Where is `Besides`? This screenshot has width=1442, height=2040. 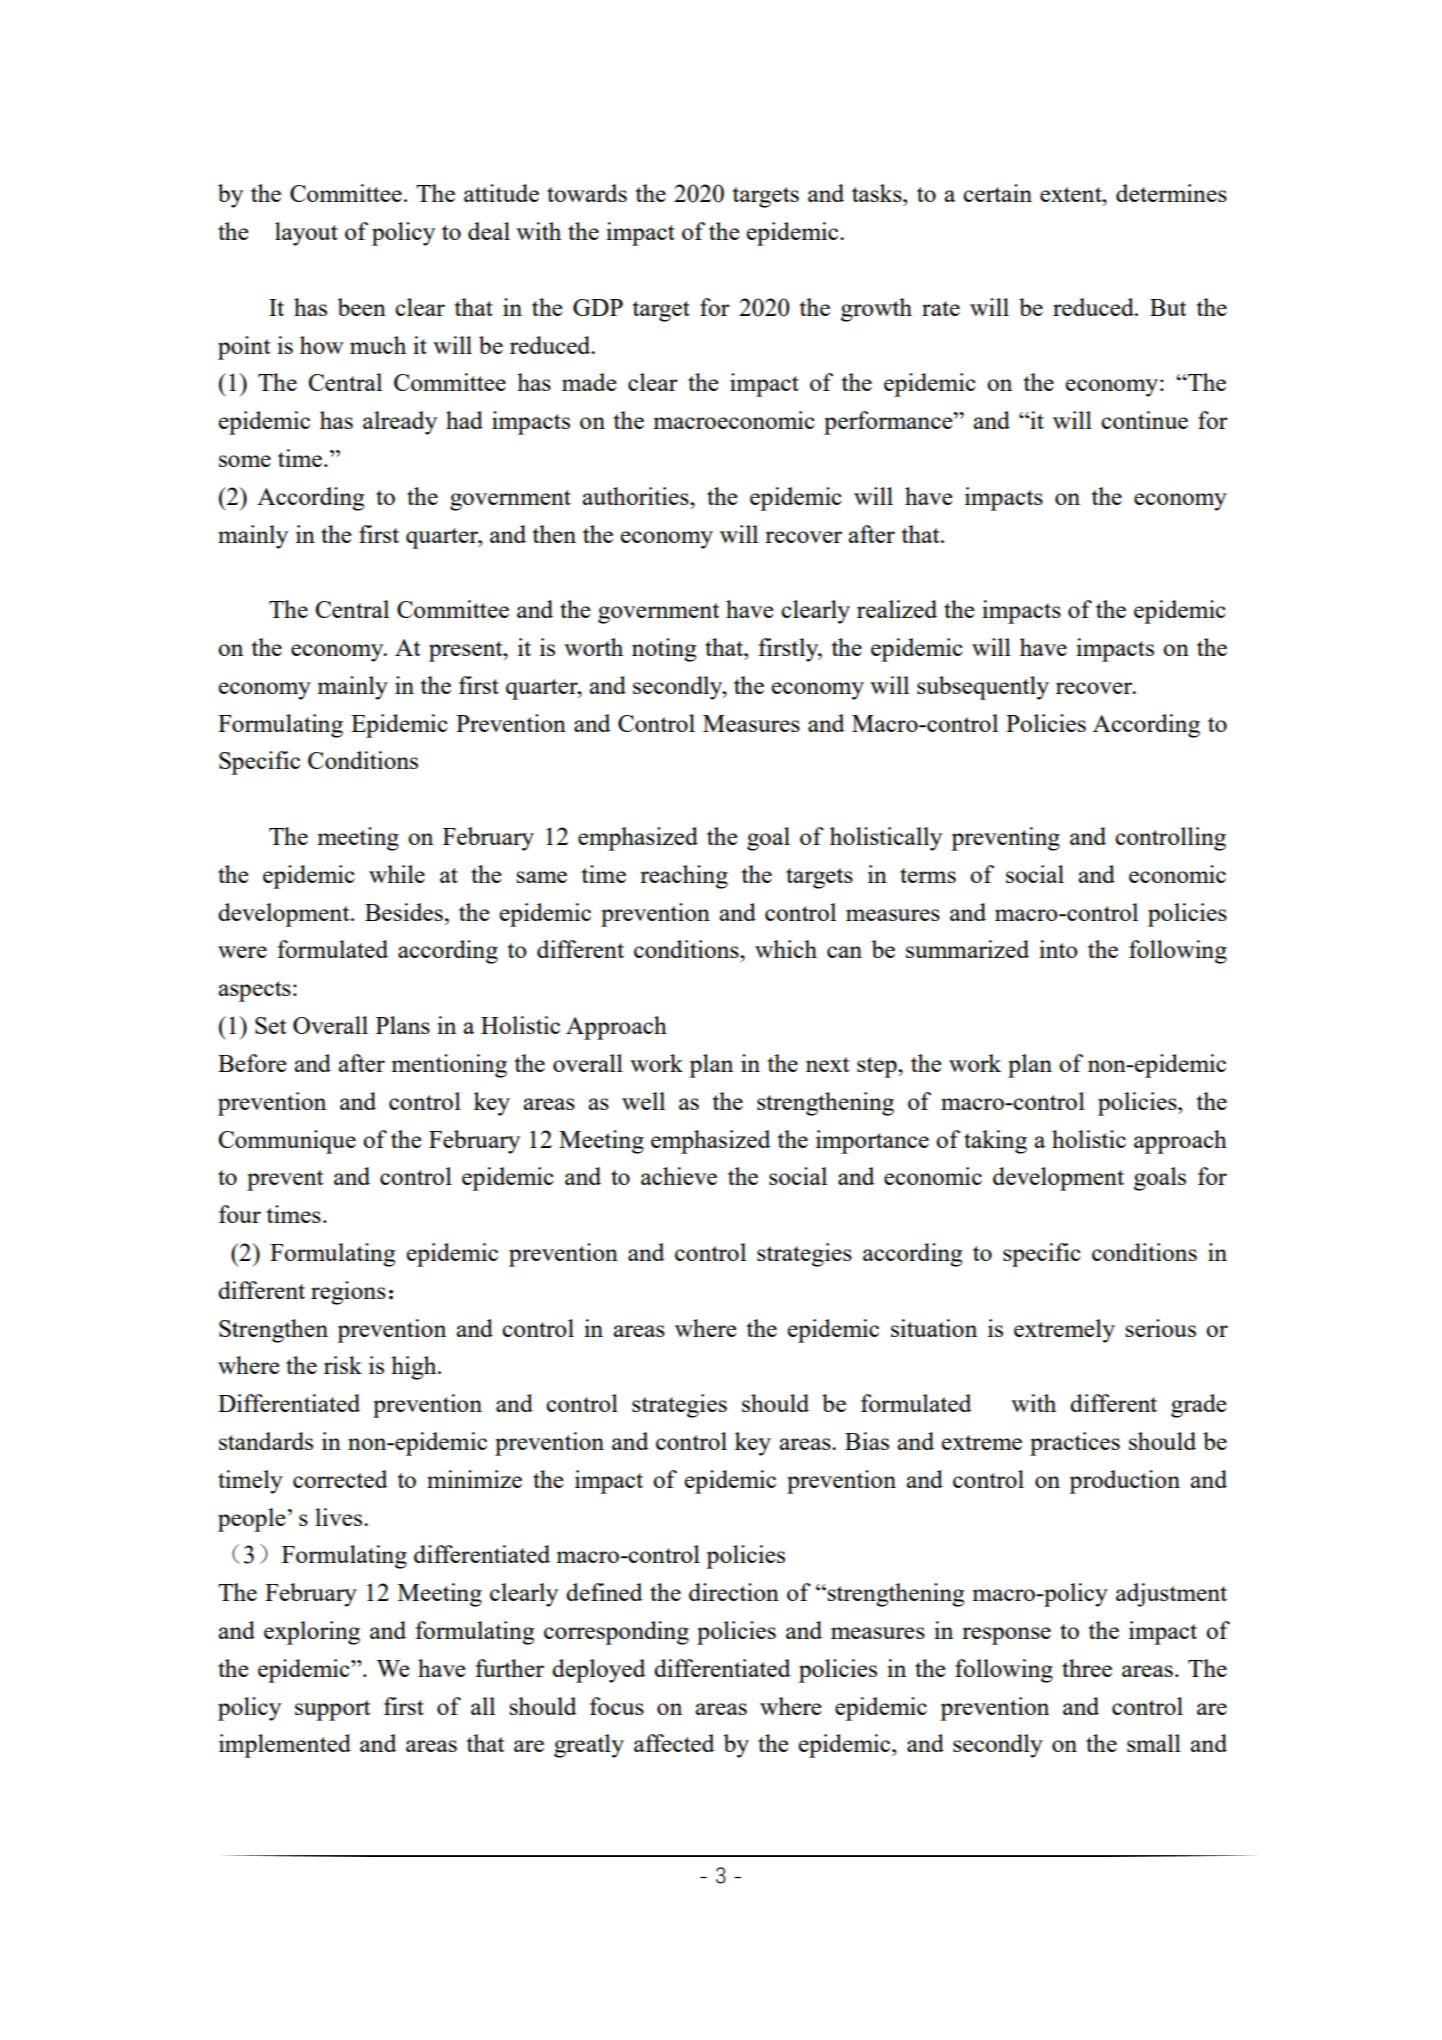 Besides is located at coordinates (404, 912).
